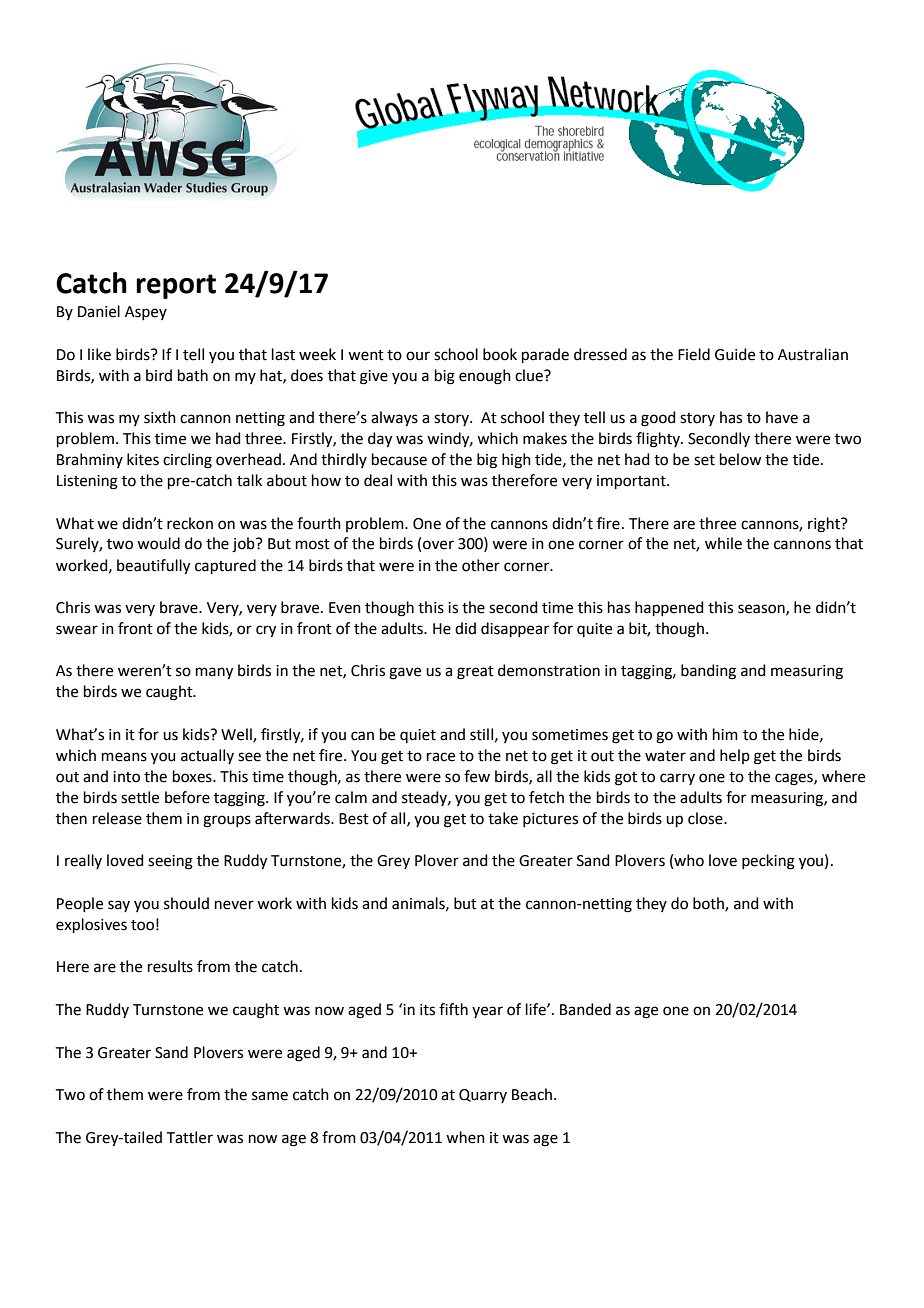  I want to click on him, so click(725, 734).
